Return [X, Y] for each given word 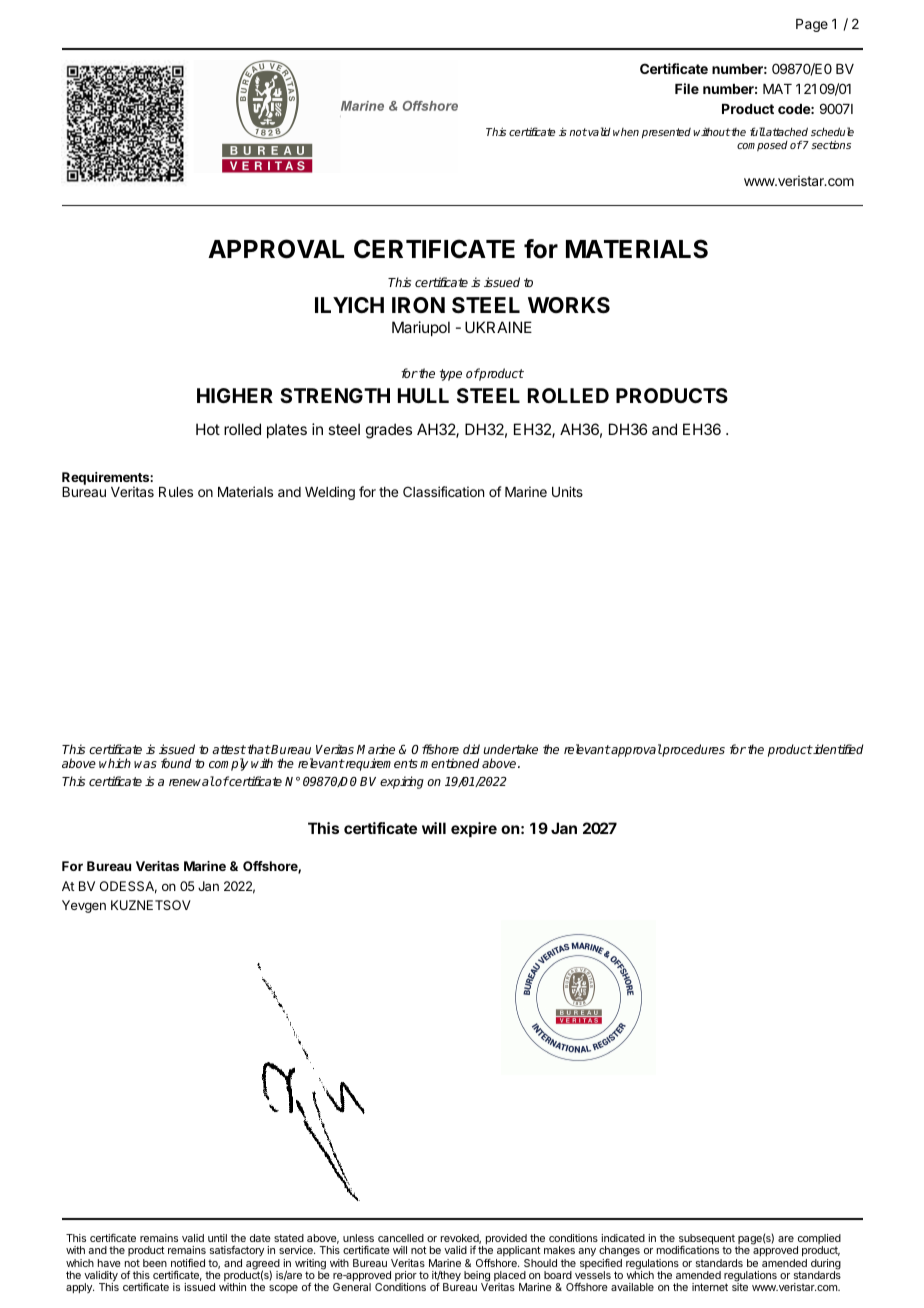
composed [762, 146]
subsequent [706, 1240]
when [626, 132]
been [155, 1263]
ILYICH [349, 305]
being [477, 1277]
